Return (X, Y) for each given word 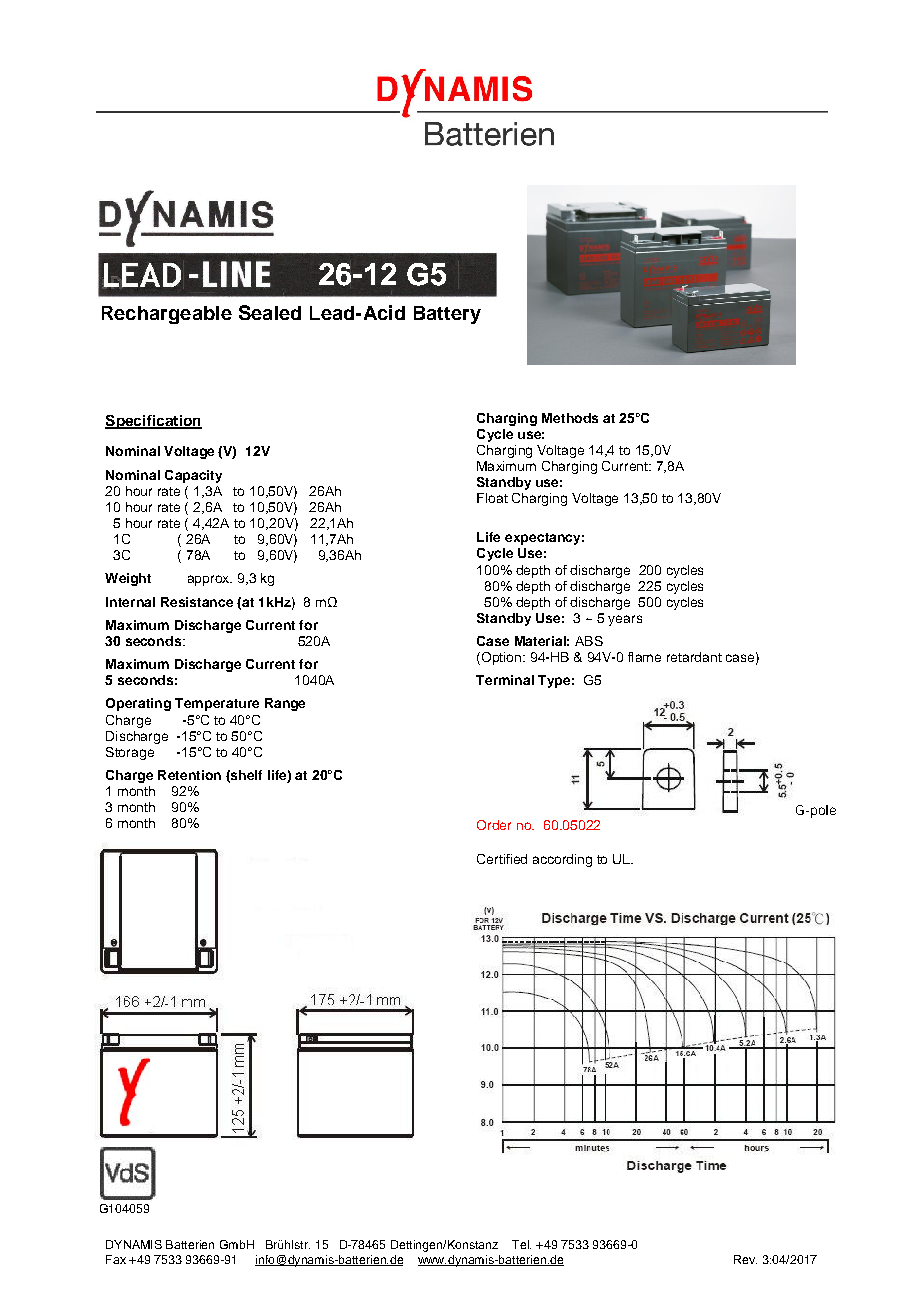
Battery (447, 315)
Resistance (197, 602)
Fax (116, 1259)
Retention (189, 775)
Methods (570, 418)
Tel (521, 1244)
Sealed (270, 312)
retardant (694, 657)
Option (501, 658)
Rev (745, 1259)
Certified (502, 859)
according (562, 860)
